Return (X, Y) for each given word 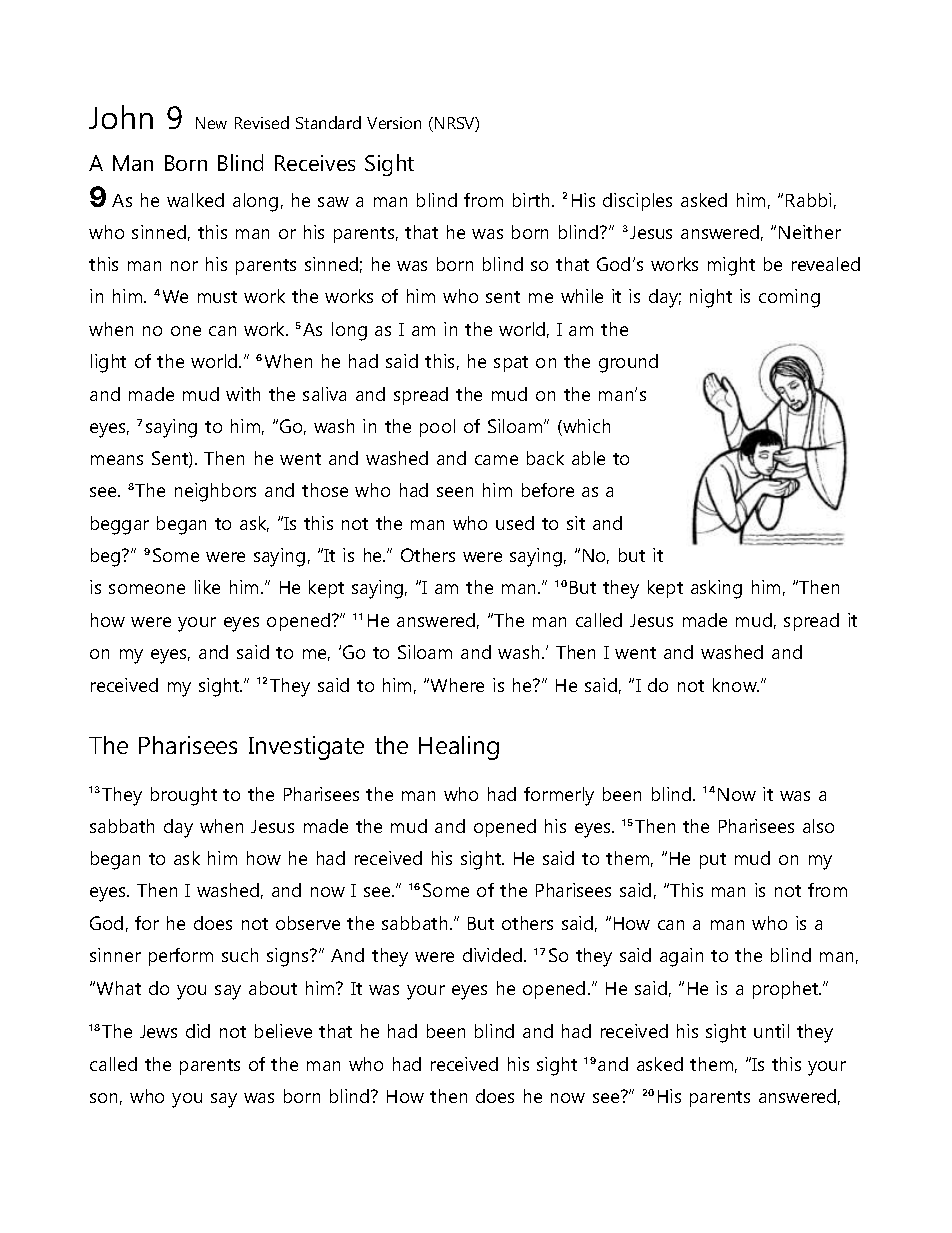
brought (184, 796)
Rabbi (808, 200)
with (243, 394)
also (818, 826)
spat (511, 364)
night (711, 298)
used (515, 523)
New (211, 123)
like (207, 587)
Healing (459, 748)
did (198, 1031)
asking (716, 589)
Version (394, 123)
